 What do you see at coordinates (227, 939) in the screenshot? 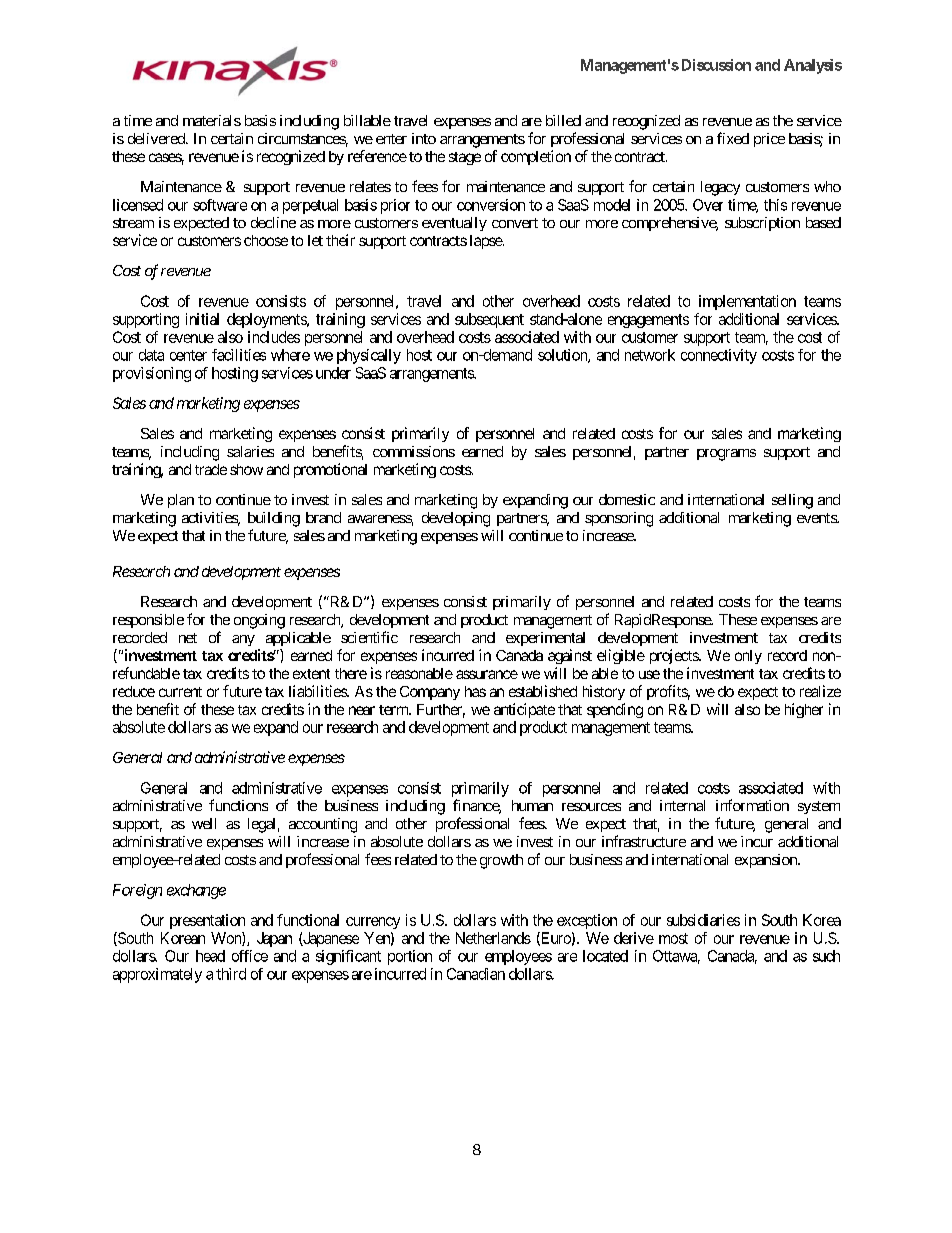
I see `Won` at bounding box center [227, 939].
